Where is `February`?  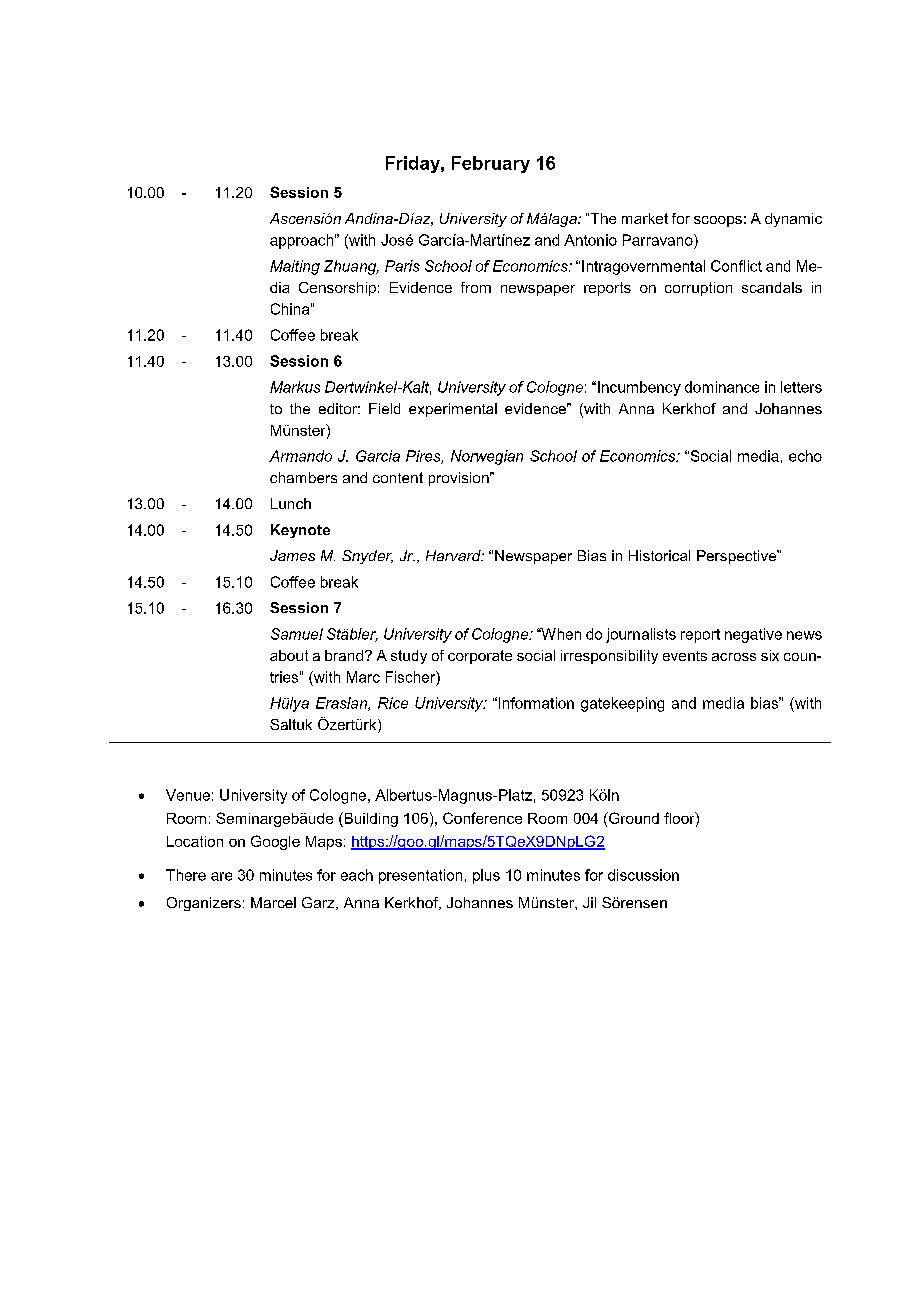
February is located at coordinates (491, 164).
